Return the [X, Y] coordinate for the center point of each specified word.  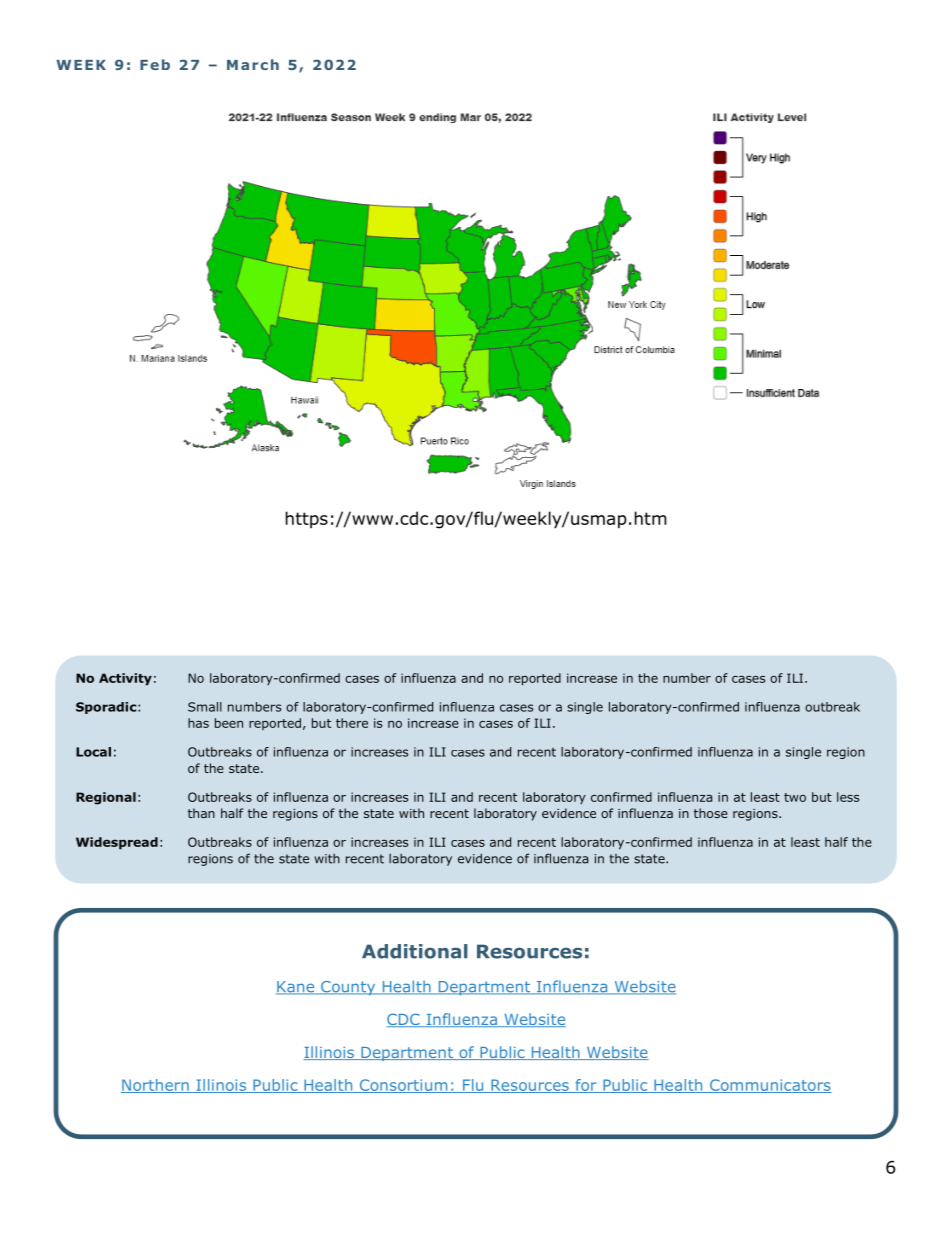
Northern [156, 1086]
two [795, 797]
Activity [125, 679]
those [711, 813]
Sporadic [107, 708]
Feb [155, 64]
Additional [415, 951]
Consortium [403, 1086]
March [253, 64]
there [352, 723]
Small [205, 707]
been [229, 723]
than [201, 813]
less [848, 797]
